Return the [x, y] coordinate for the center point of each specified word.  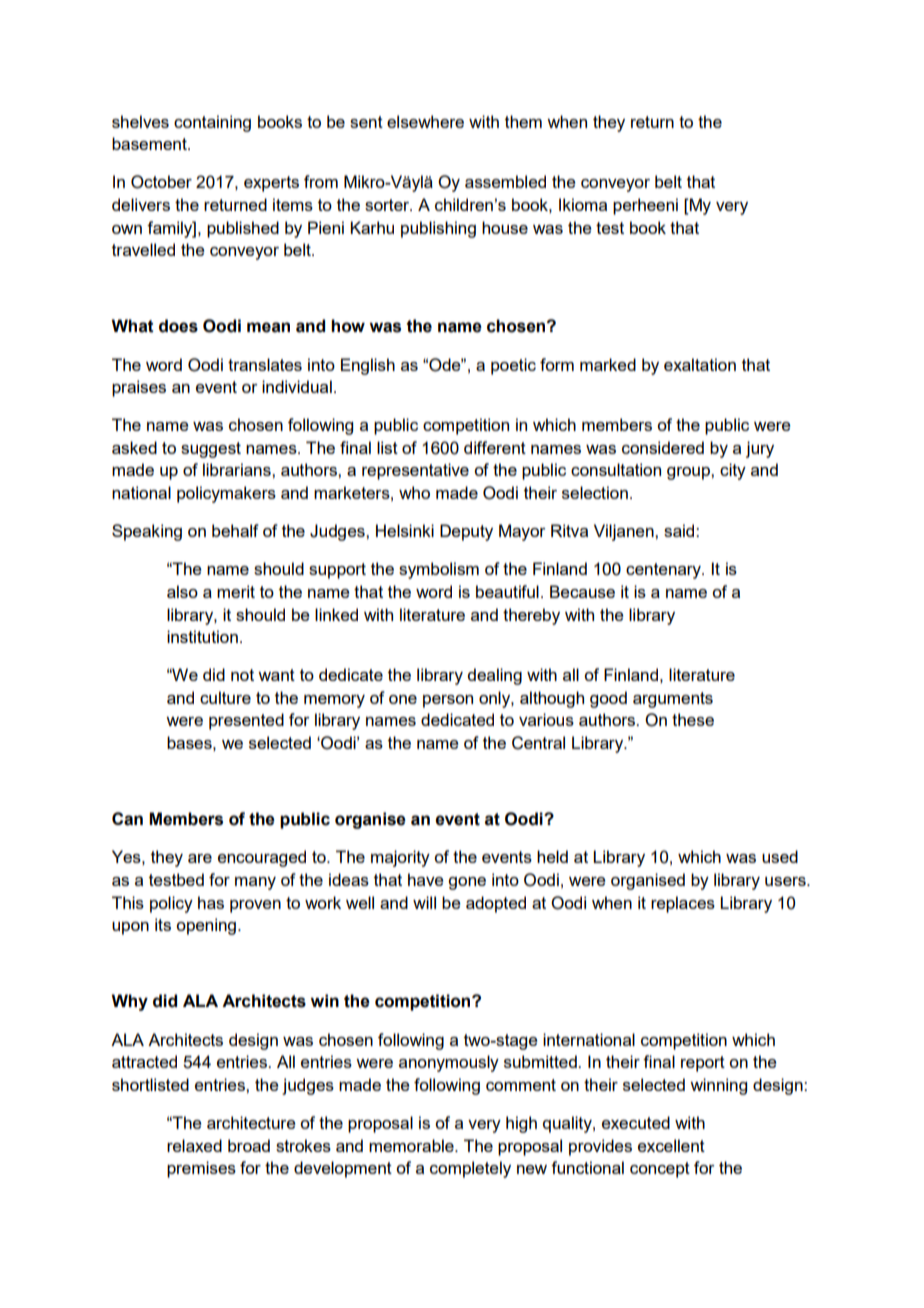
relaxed [194, 1145]
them [523, 121]
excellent [671, 1145]
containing [212, 123]
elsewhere [425, 121]
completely [470, 1169]
